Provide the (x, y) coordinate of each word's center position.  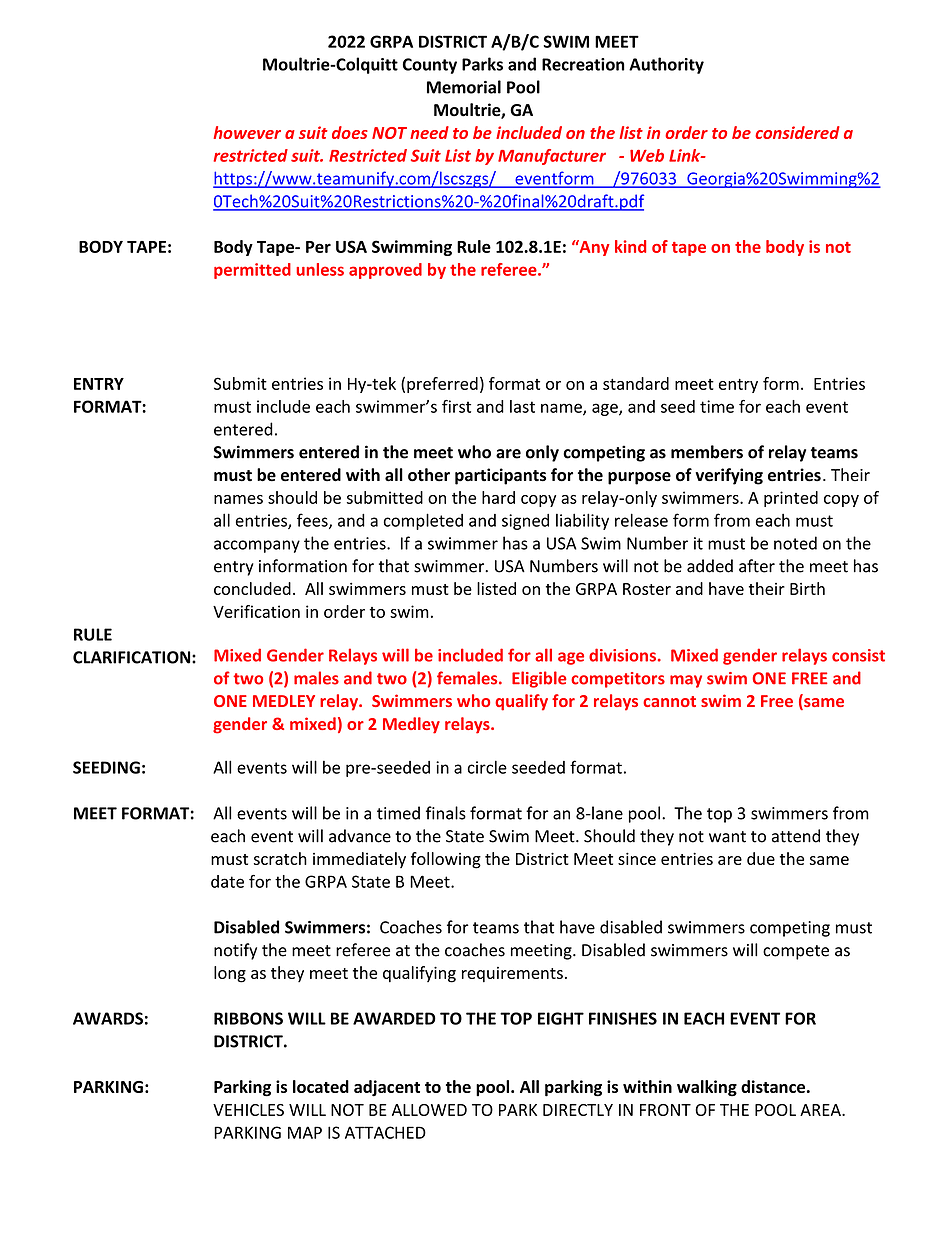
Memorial (464, 87)
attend (796, 836)
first (456, 406)
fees (313, 521)
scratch (280, 858)
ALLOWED (429, 1110)
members (707, 452)
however (247, 132)
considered (797, 132)
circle (487, 767)
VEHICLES (248, 1110)
